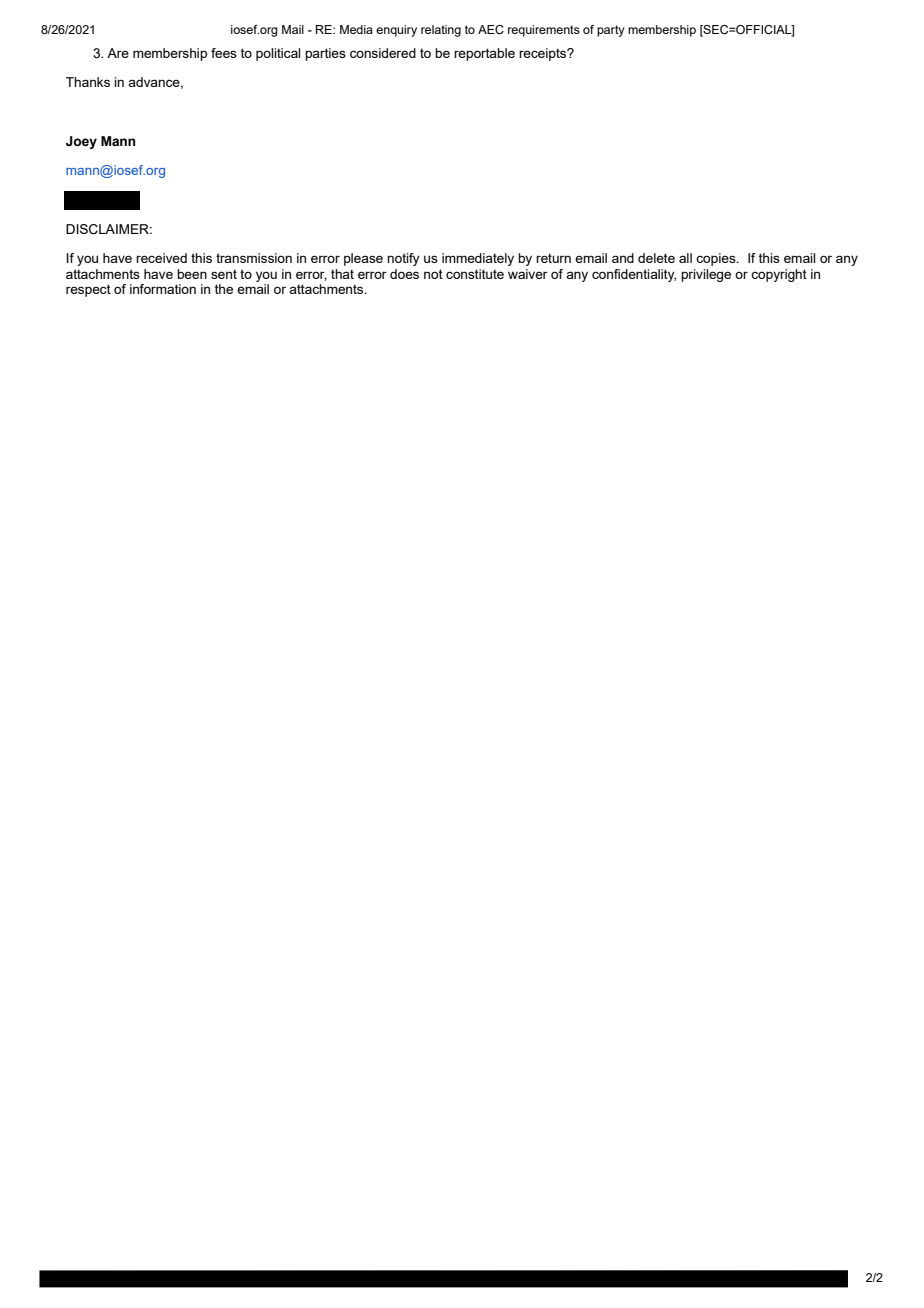 This screenshot has width=924, height=1308. I want to click on information, so click(163, 289).
